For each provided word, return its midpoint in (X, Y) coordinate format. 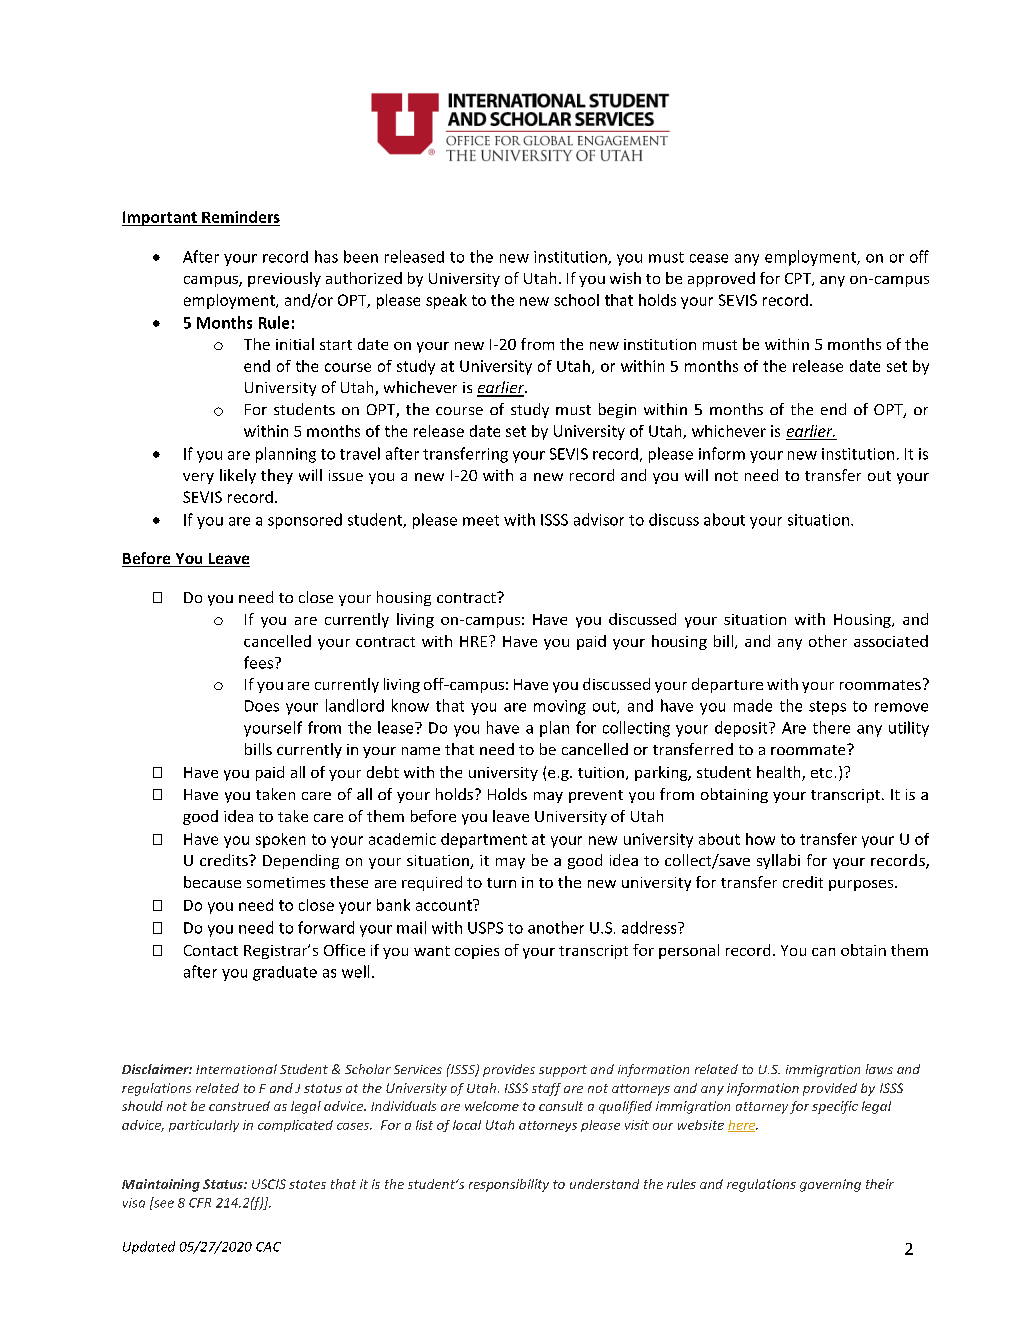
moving (560, 707)
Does (262, 706)
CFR (200, 1203)
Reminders (241, 217)
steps (827, 708)
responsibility (509, 1185)
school (576, 300)
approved (721, 279)
